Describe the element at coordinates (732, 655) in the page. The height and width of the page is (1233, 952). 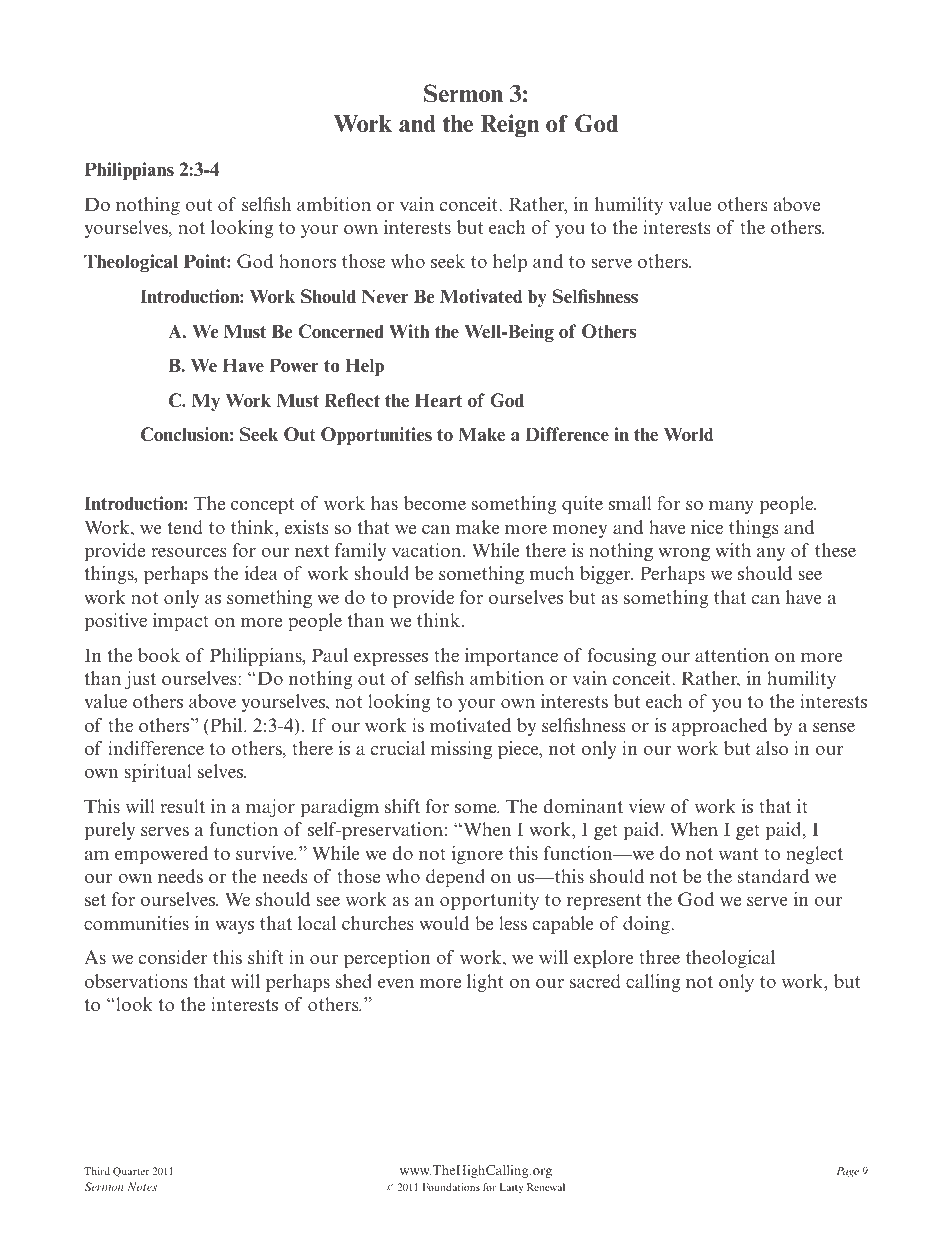
I see `attention` at that location.
